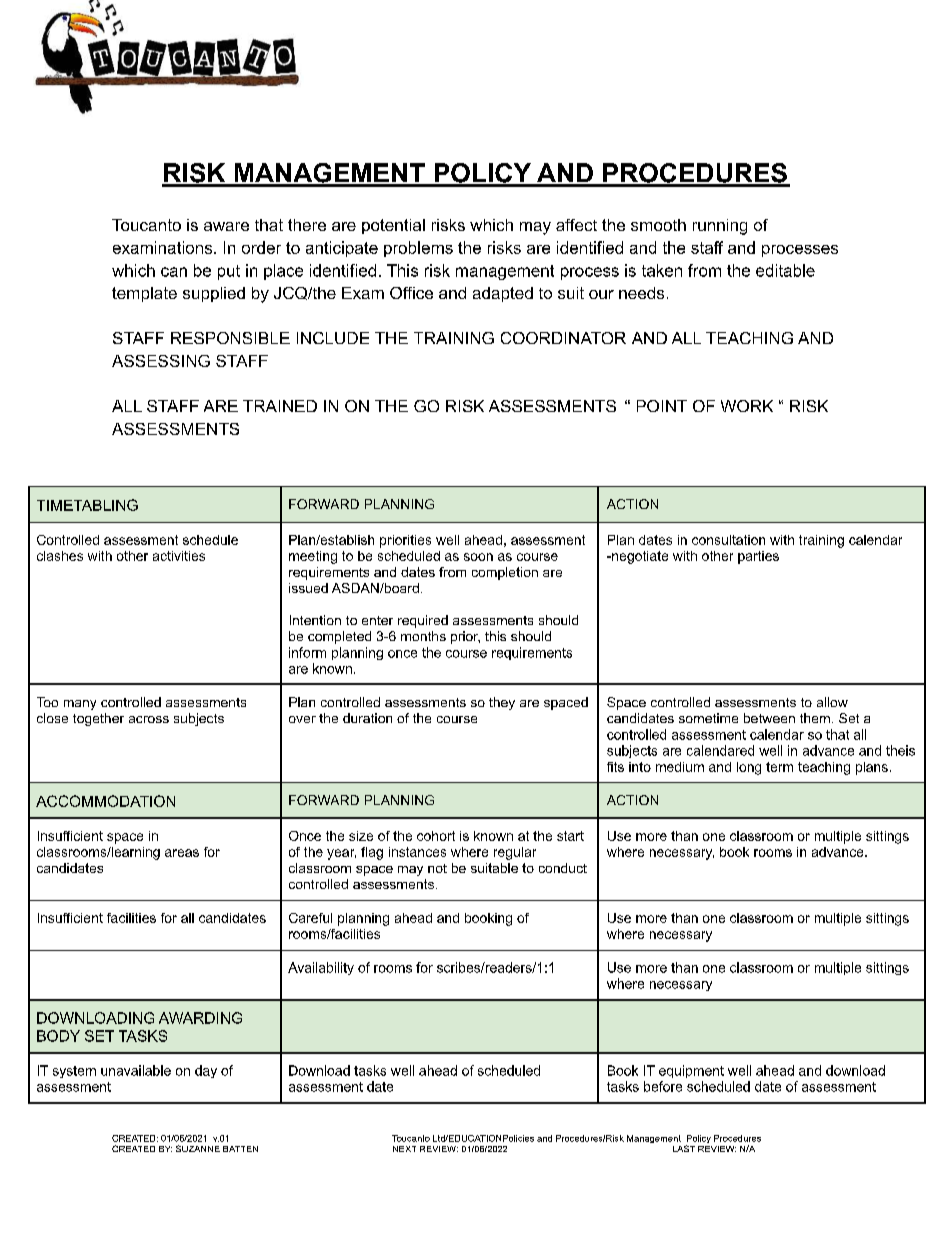  I want to click on NEXT, so click(404, 1149).
